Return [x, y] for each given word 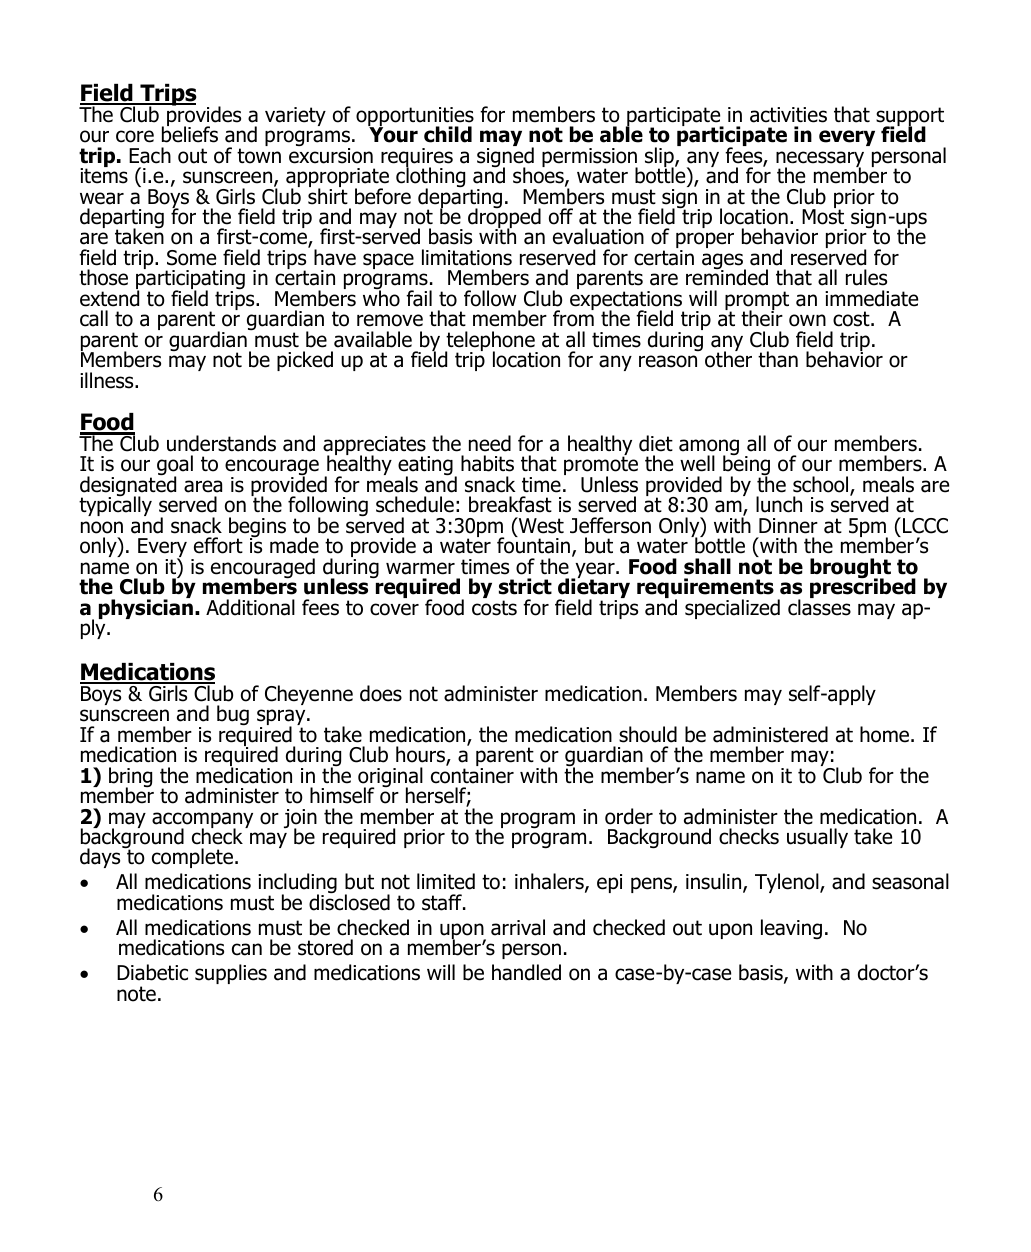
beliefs [190, 133]
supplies [231, 974]
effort [218, 545]
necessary [820, 160]
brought [850, 569]
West [540, 526]
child [448, 134]
